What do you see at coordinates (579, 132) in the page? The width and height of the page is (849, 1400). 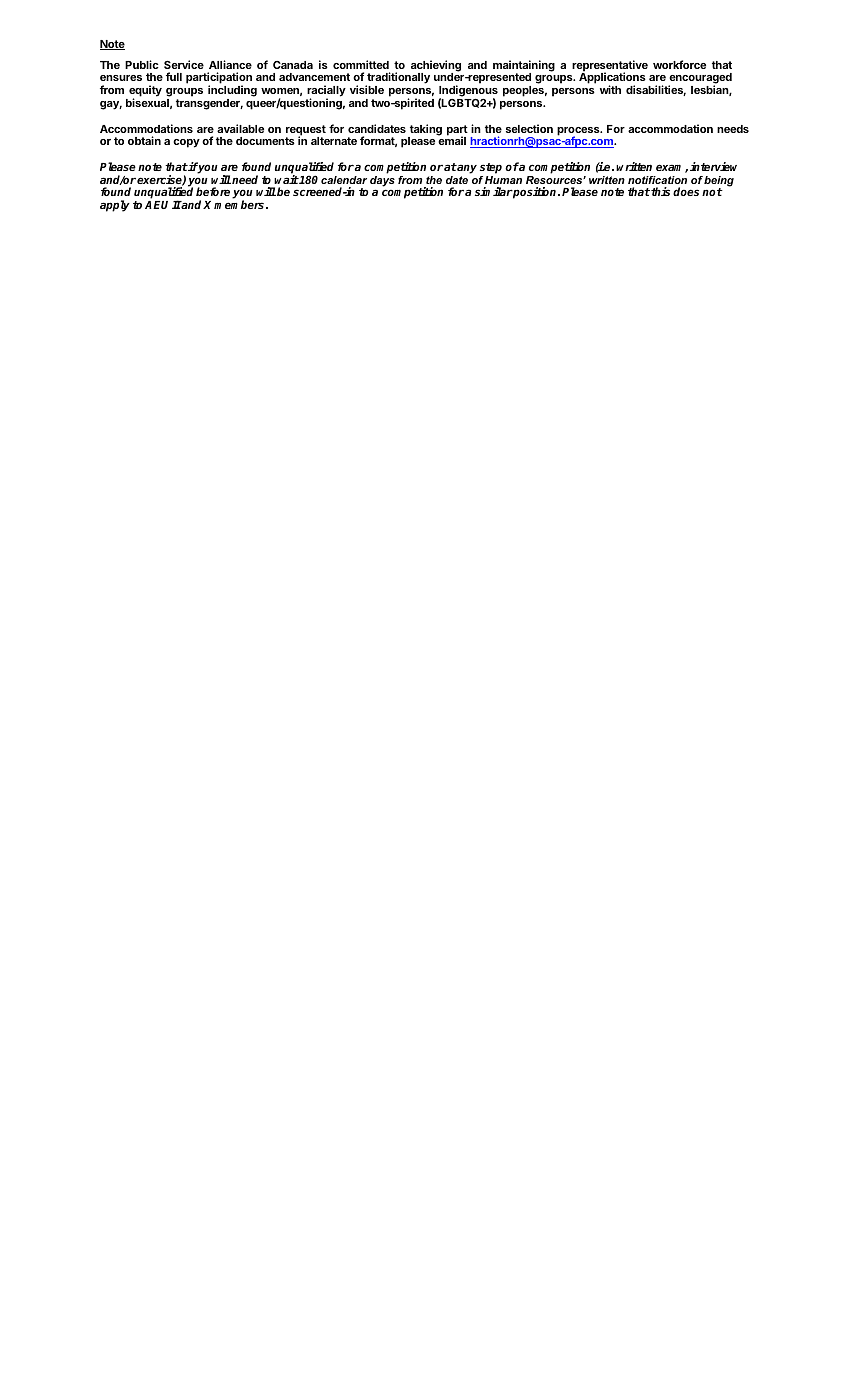 I see `process` at bounding box center [579, 132].
